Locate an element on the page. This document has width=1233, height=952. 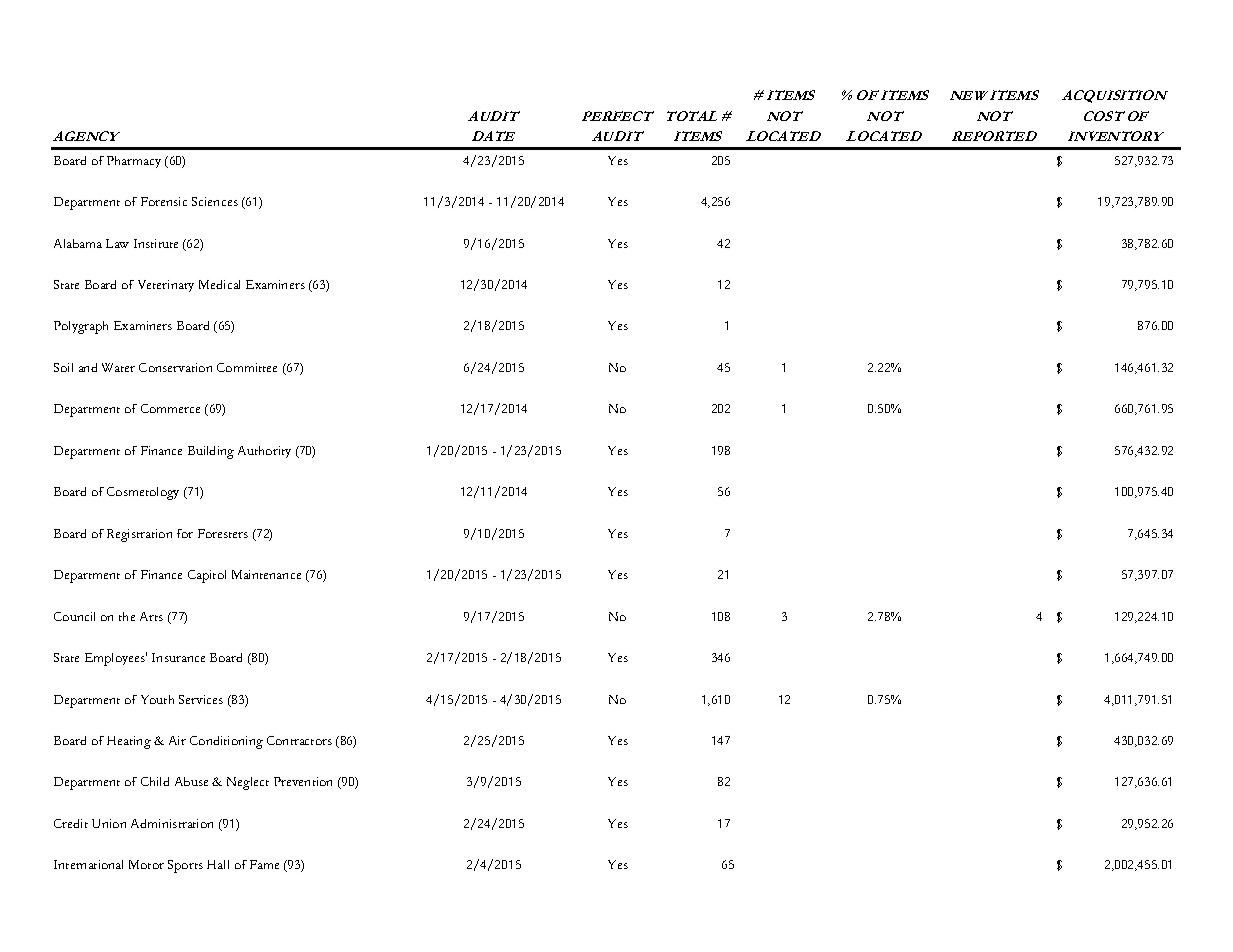
Maintenance is located at coordinates (266, 574).
